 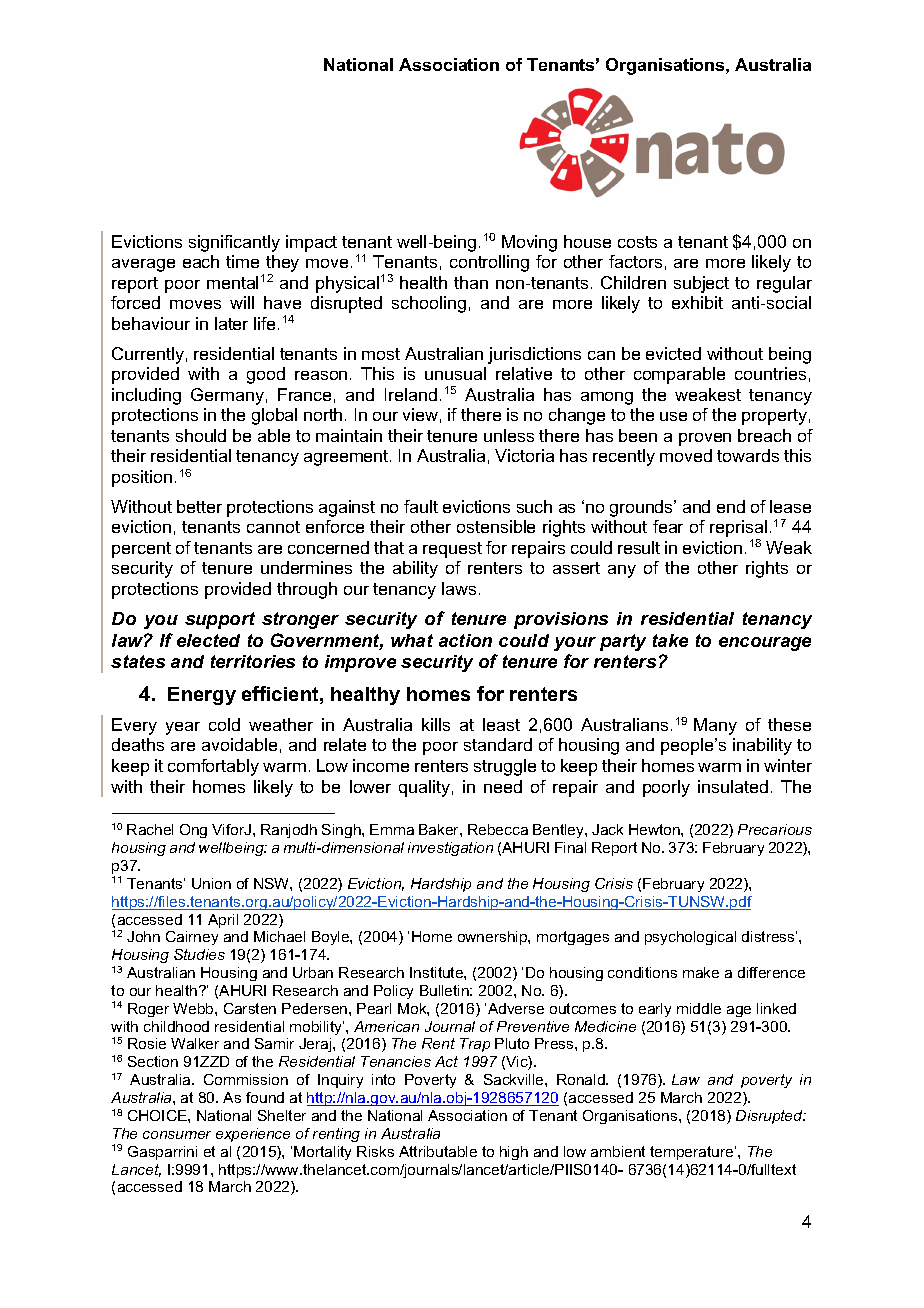 What do you see at coordinates (690, 938) in the page?
I see `psychological` at bounding box center [690, 938].
